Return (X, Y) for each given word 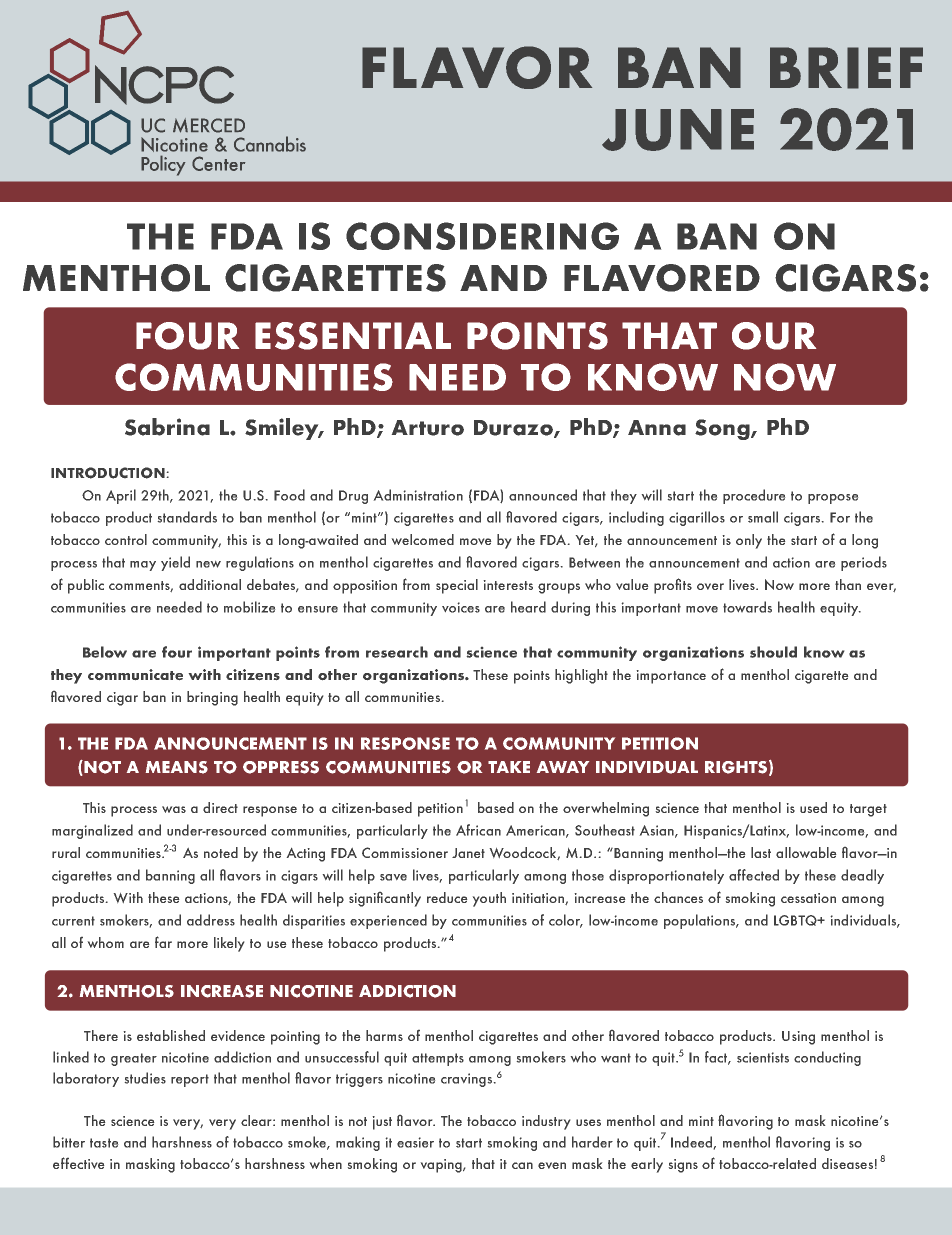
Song (723, 429)
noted (221, 852)
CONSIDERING (482, 236)
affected (754, 875)
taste (104, 1143)
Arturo (428, 428)
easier (415, 1142)
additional (210, 584)
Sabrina (167, 427)
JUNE (678, 130)
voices (461, 607)
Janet (468, 853)
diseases (847, 1163)
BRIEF (846, 68)
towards (747, 607)
